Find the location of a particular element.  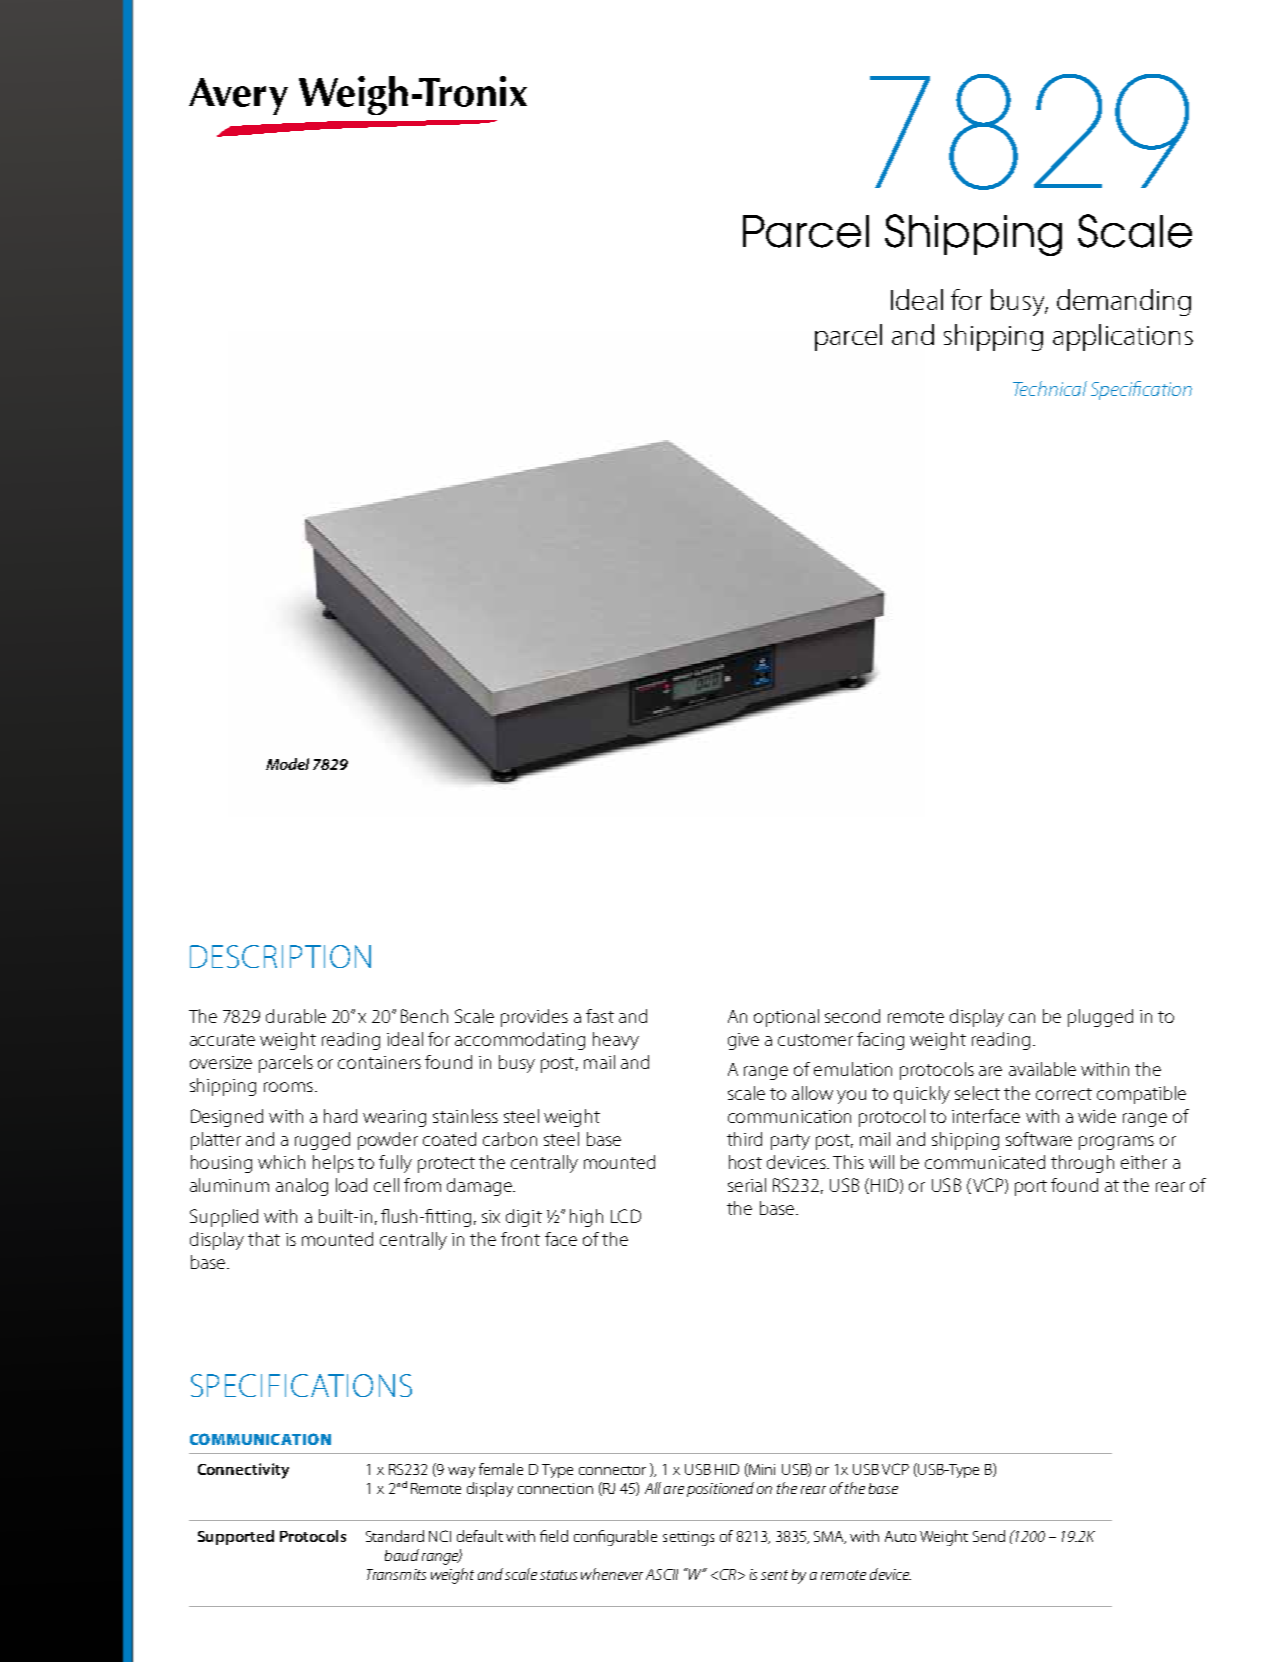

DESCRIPTION is located at coordinates (280, 956).
